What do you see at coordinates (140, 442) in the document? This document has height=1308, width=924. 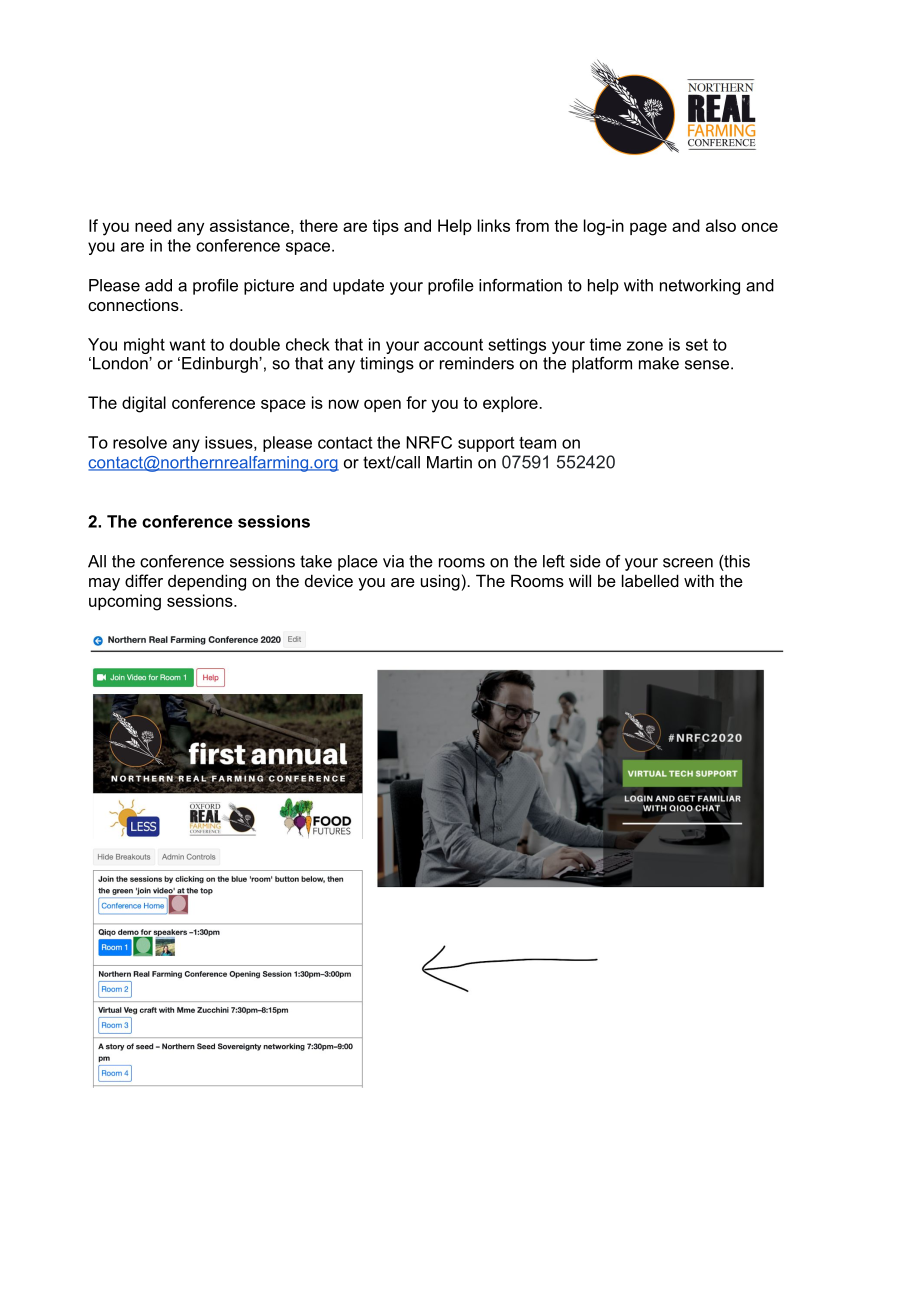 I see `resolve` at bounding box center [140, 442].
